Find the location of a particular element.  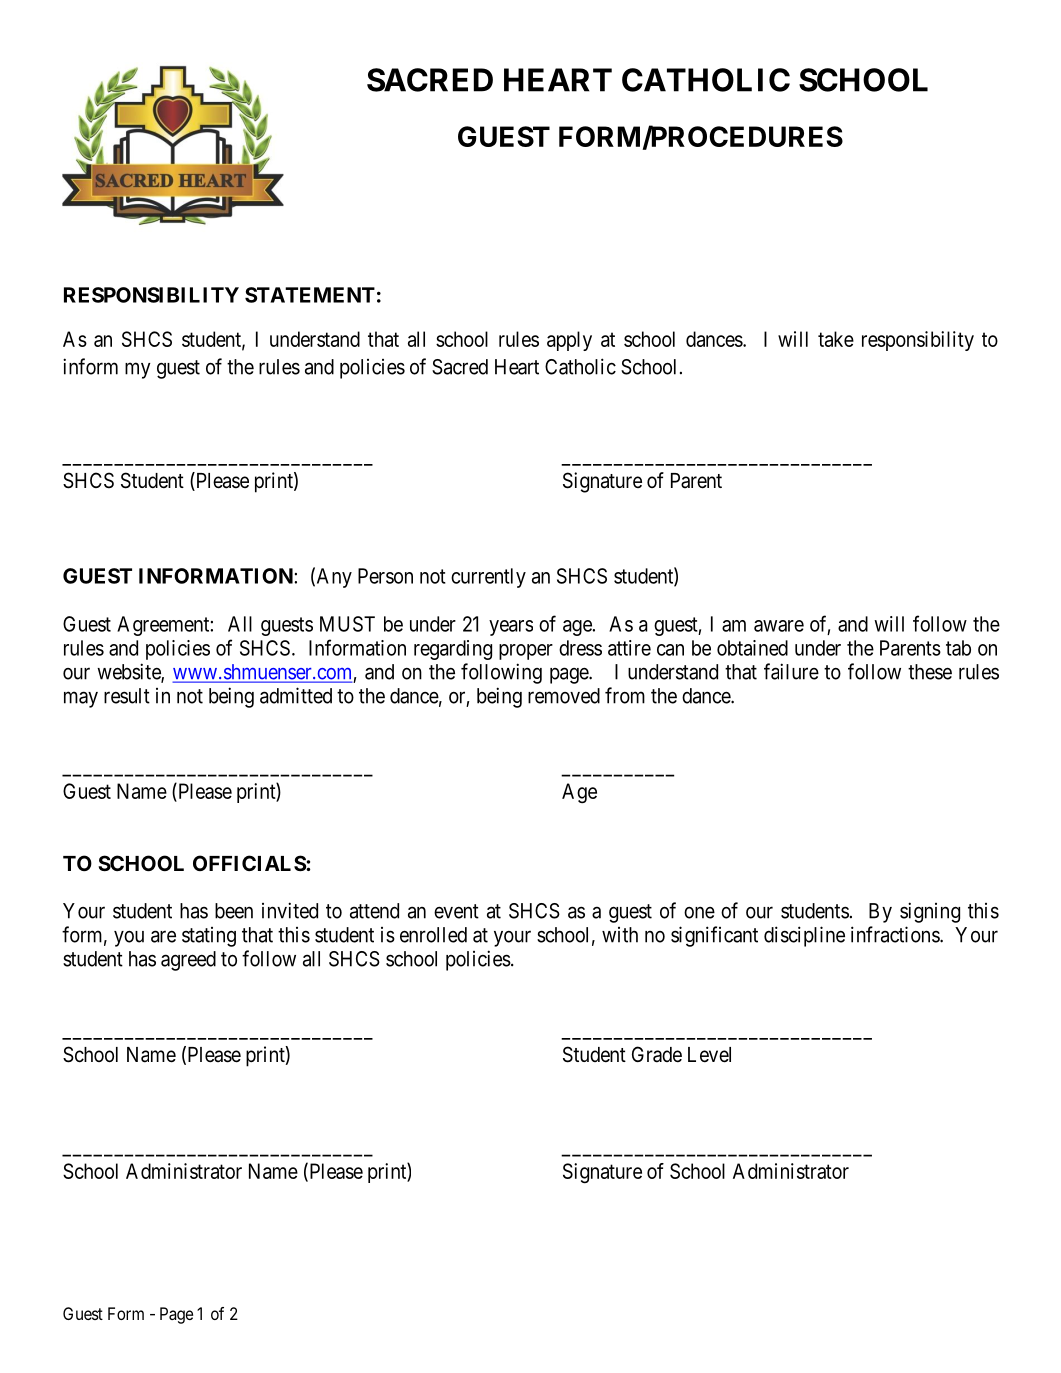

Person is located at coordinates (385, 576).
